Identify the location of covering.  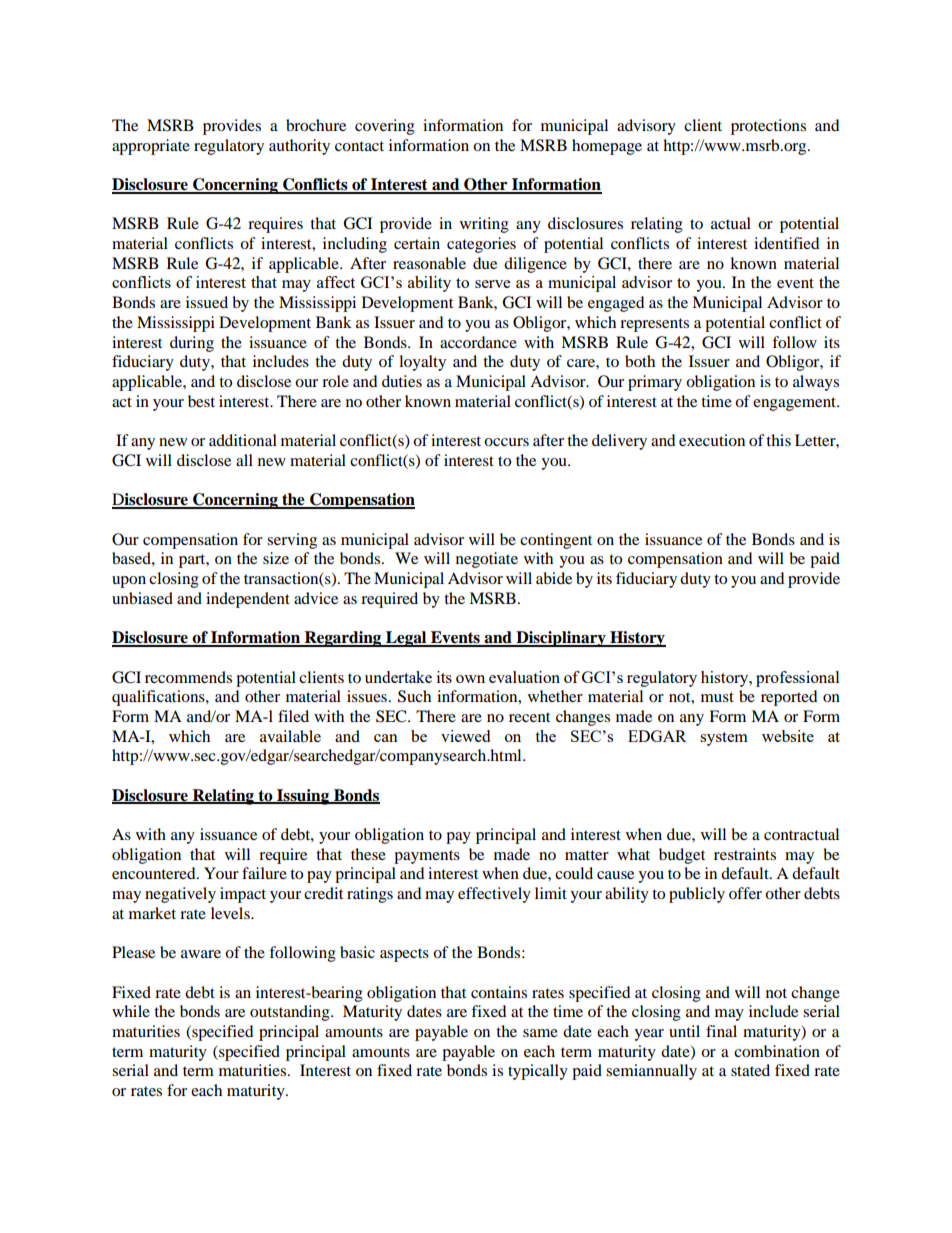
(385, 127).
